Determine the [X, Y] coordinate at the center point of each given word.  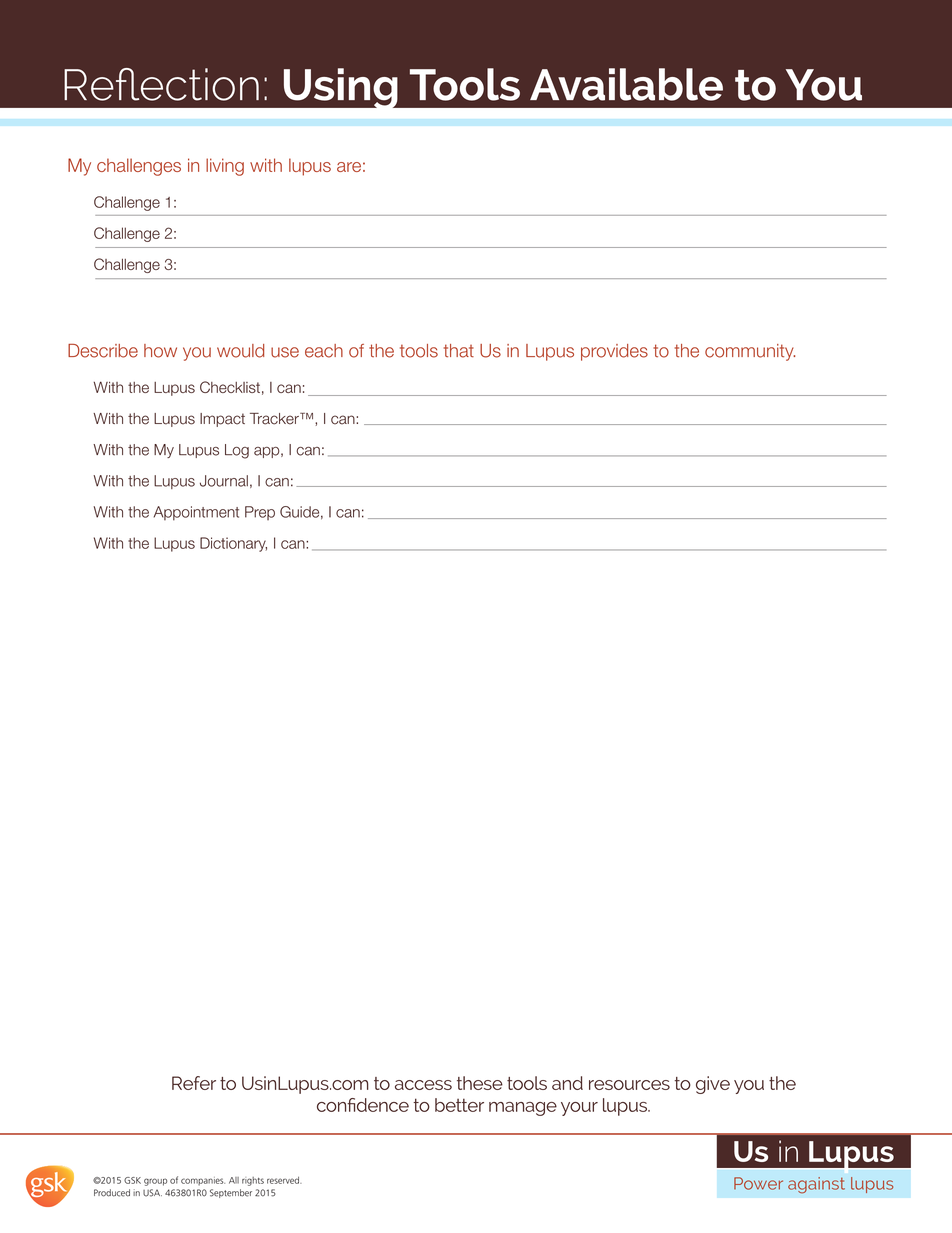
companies [203, 1181]
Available [626, 84]
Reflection [161, 84]
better [459, 1105]
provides [614, 352]
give [713, 1085]
